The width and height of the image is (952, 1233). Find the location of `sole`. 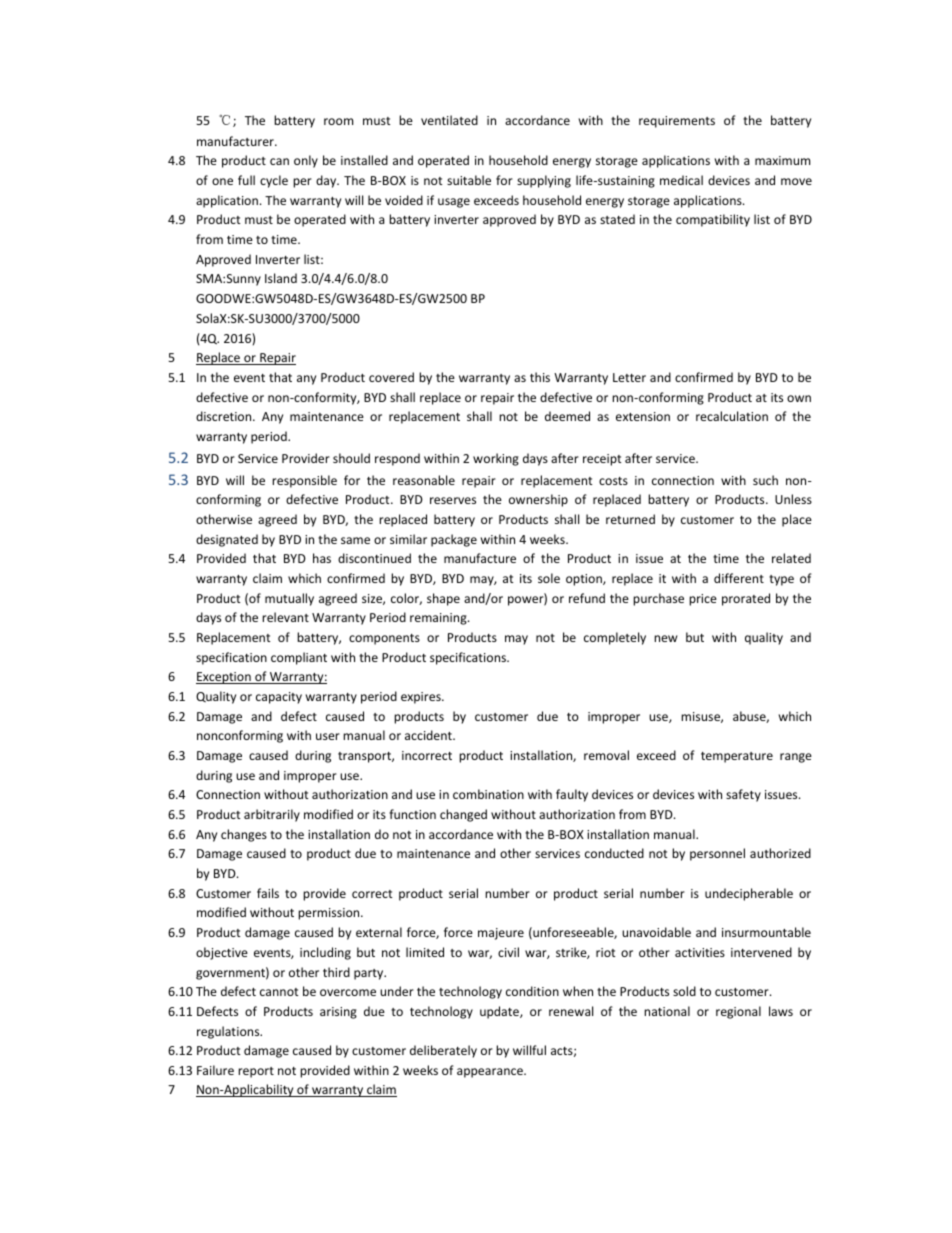

sole is located at coordinates (549, 578).
